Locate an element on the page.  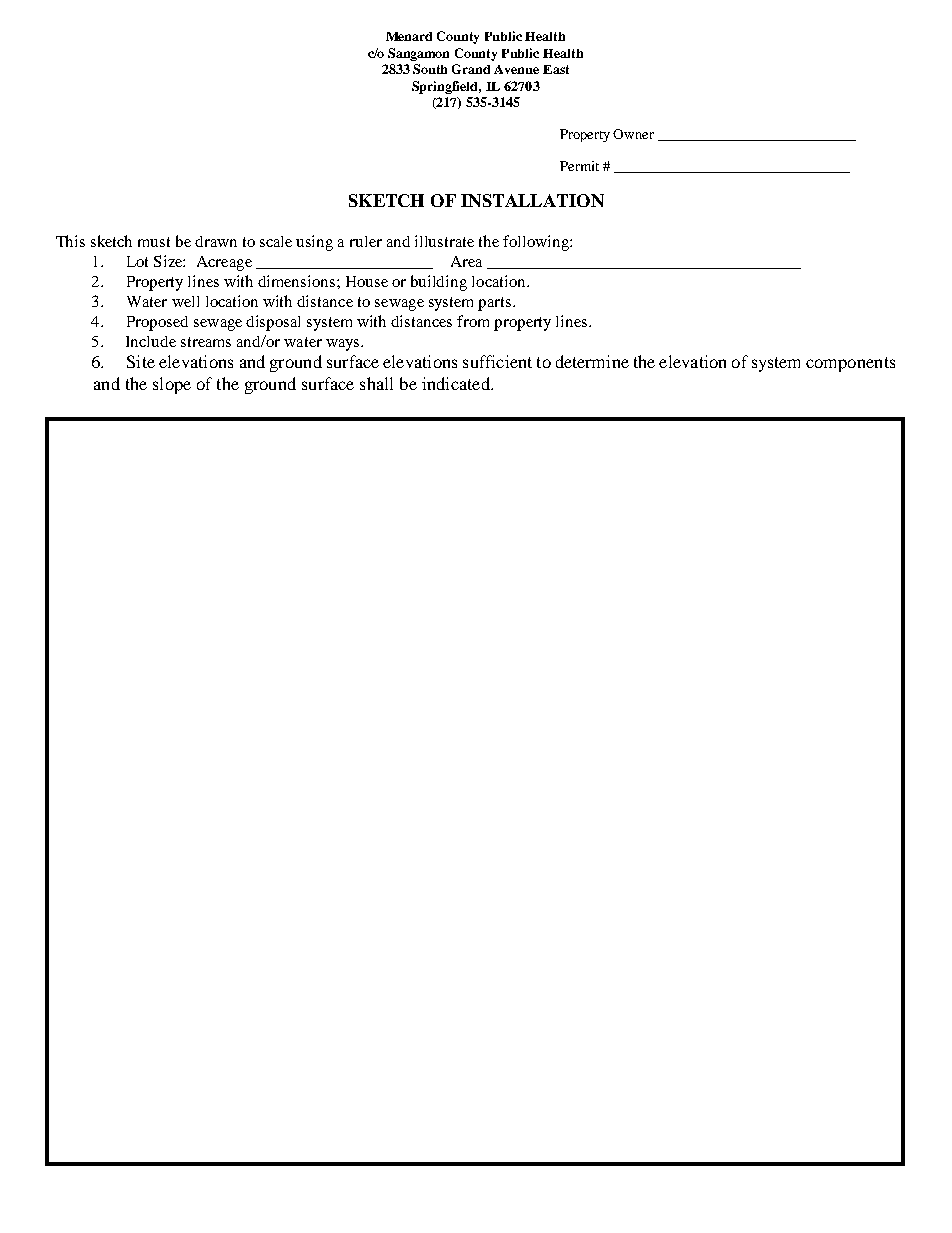
Menard is located at coordinates (409, 36).
